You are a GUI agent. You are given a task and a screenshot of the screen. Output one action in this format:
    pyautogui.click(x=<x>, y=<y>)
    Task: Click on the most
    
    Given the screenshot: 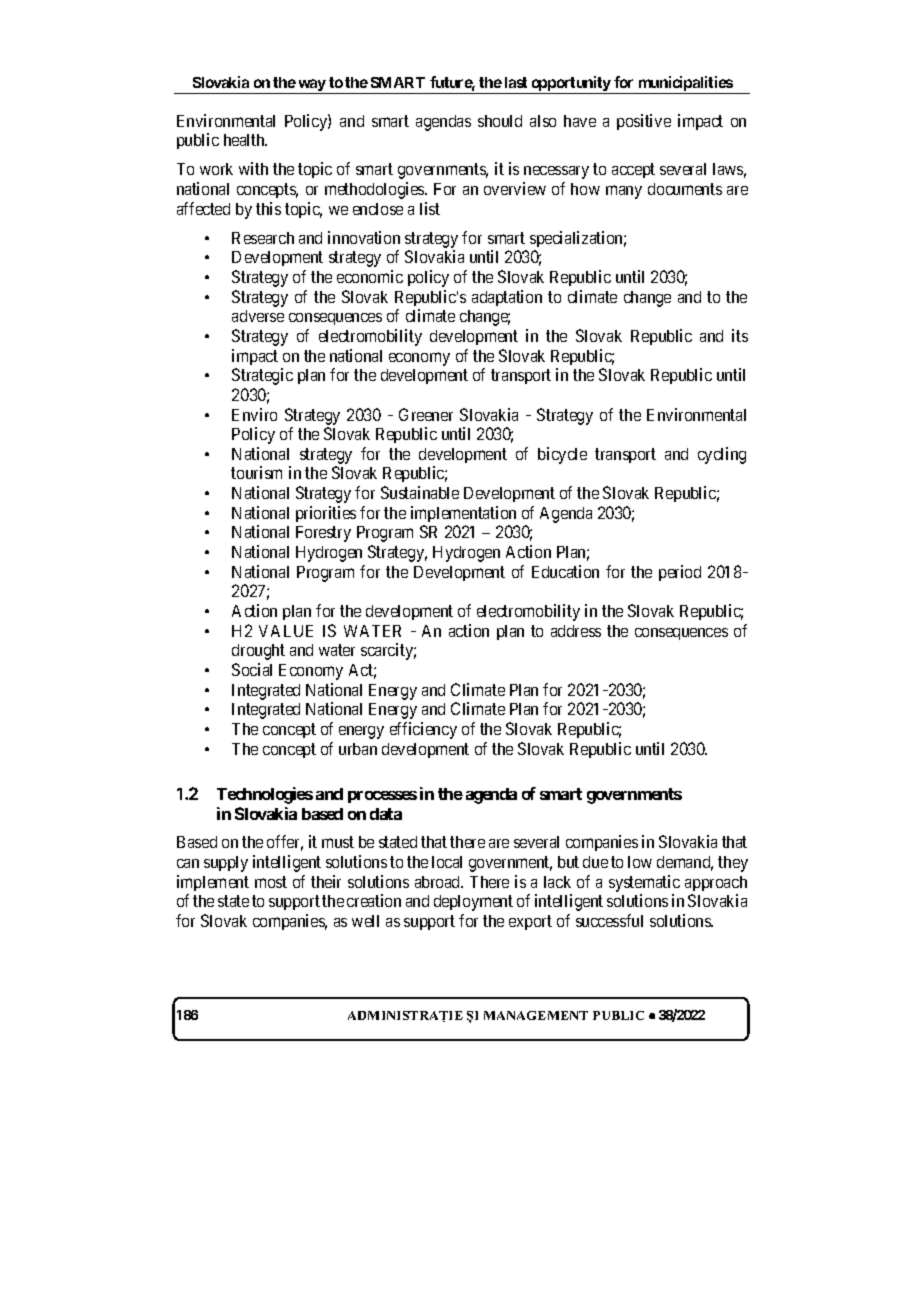 What is the action you would take?
    pyautogui.click(x=271, y=882)
